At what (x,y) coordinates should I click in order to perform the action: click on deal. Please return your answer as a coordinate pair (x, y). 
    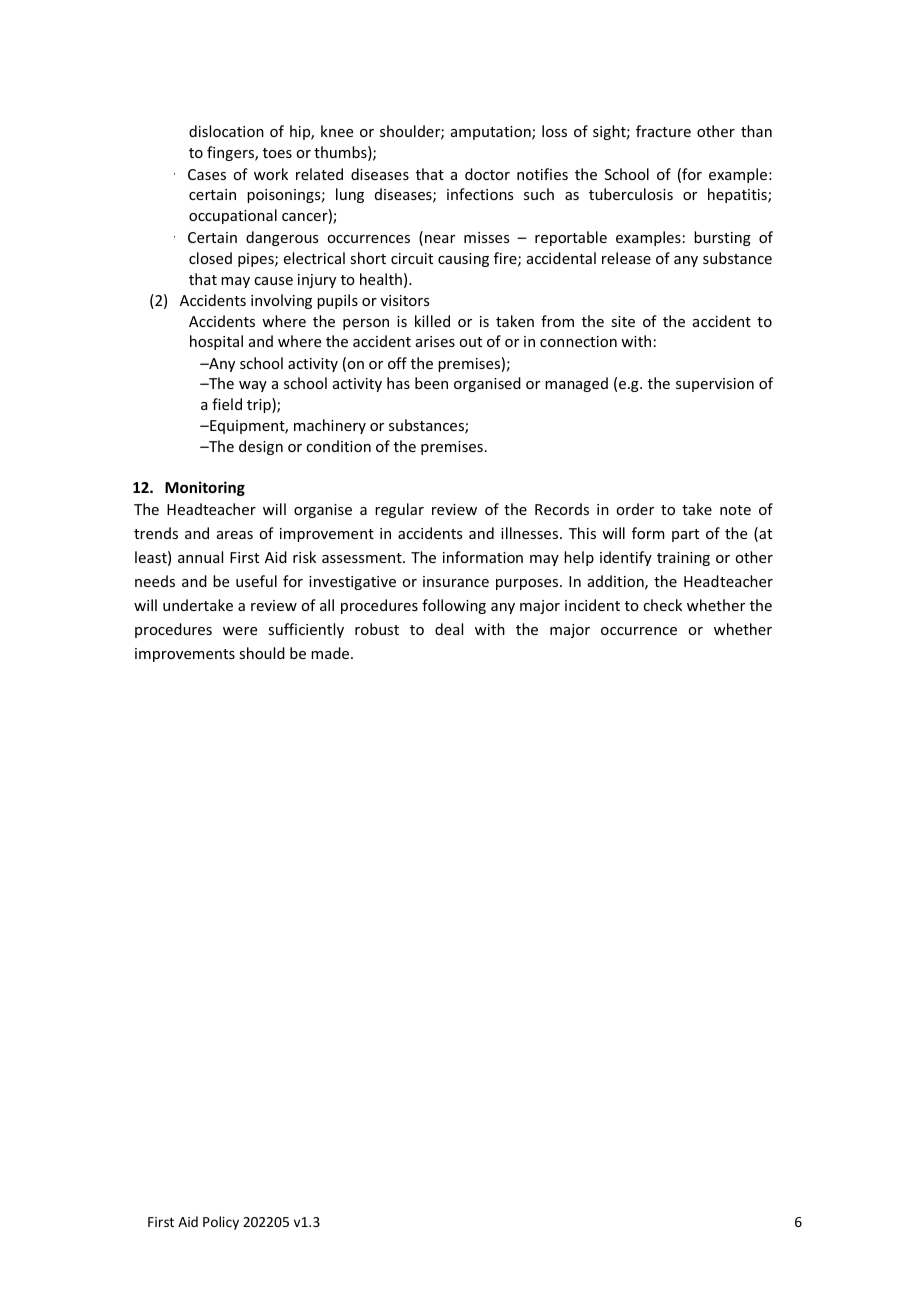
    Looking at the image, I should click on (449, 629).
